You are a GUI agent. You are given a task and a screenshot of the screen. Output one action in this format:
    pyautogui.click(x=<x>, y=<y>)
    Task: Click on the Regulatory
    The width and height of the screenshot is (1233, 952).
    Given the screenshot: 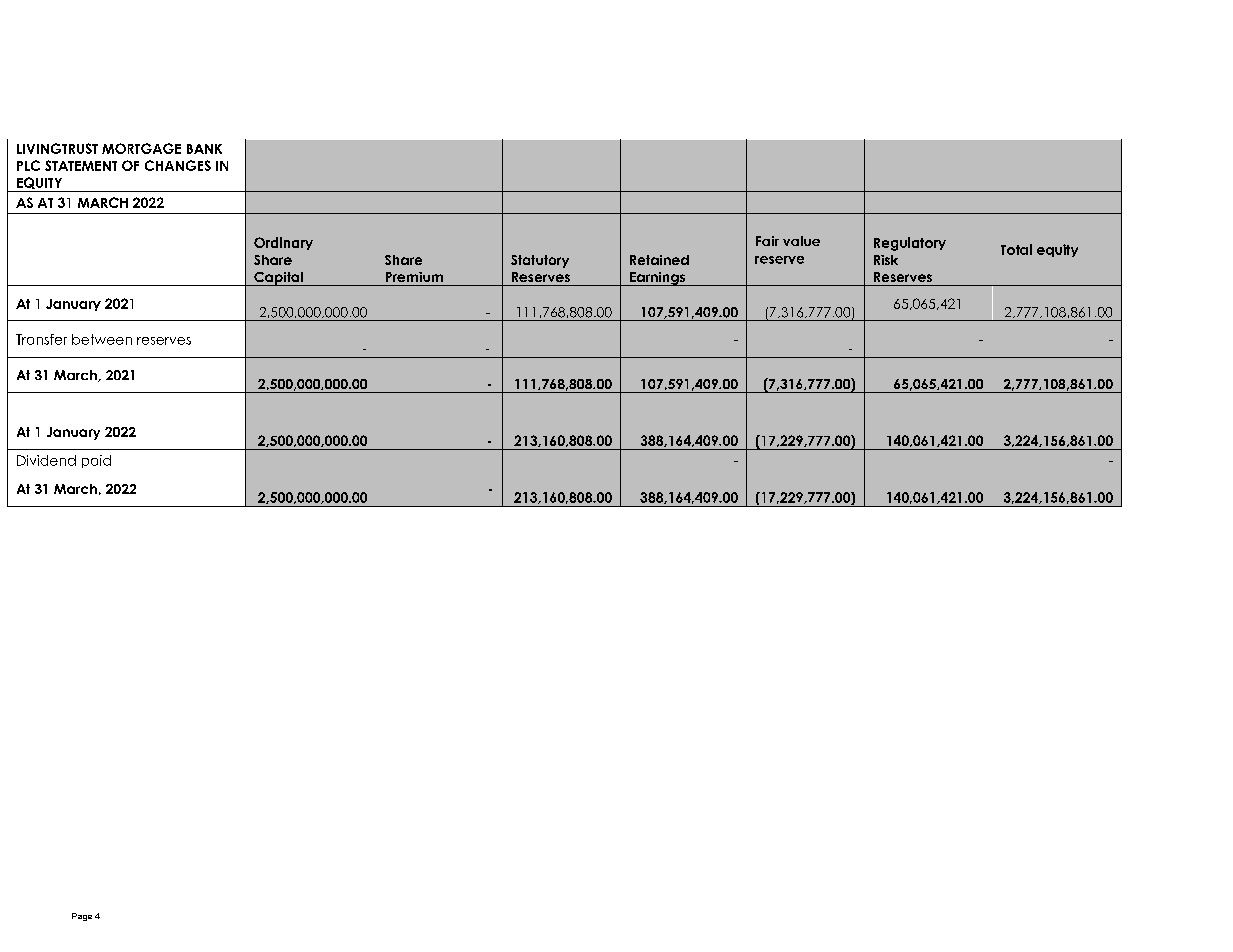 What is the action you would take?
    pyautogui.click(x=910, y=244)
